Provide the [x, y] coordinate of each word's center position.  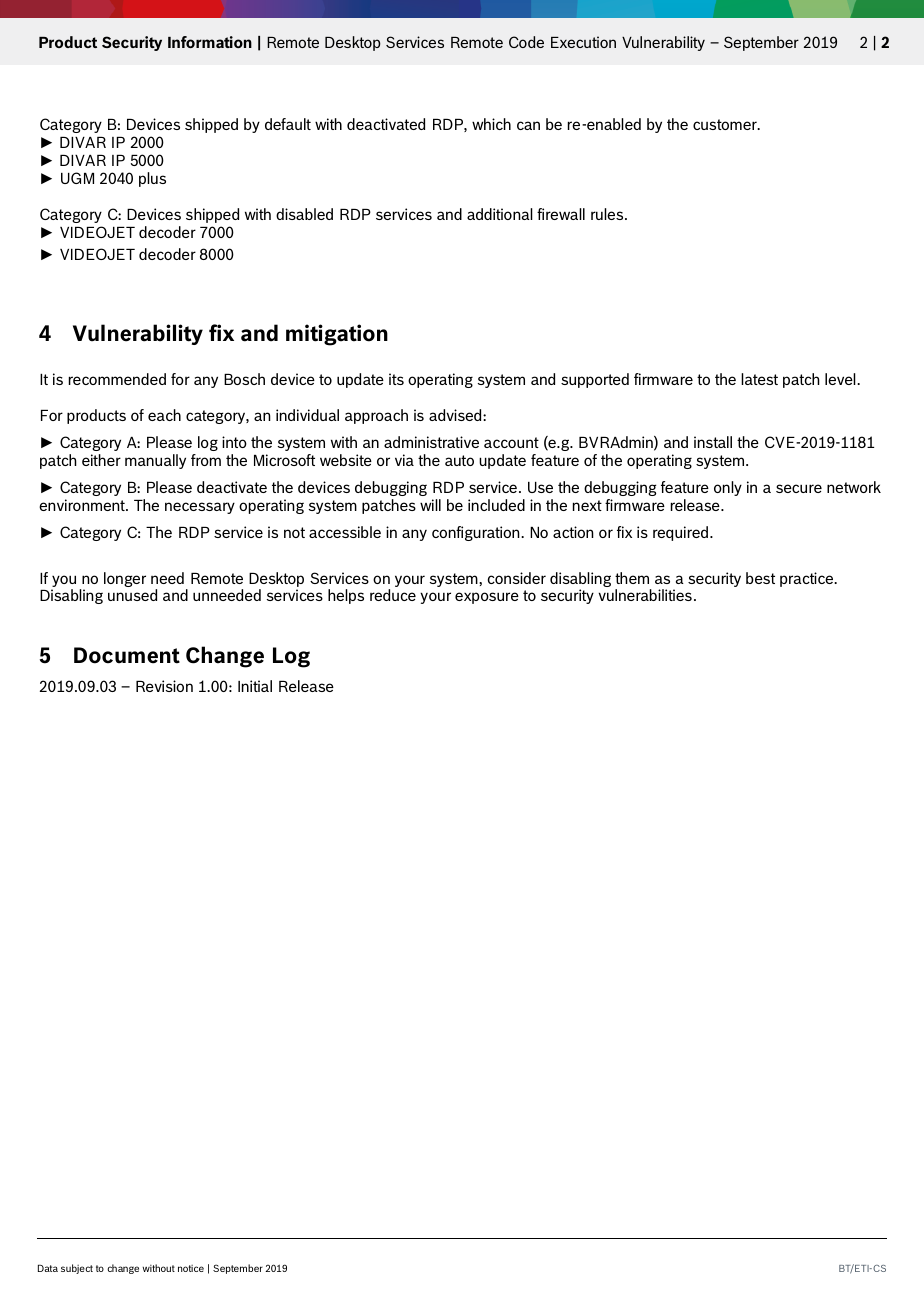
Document [127, 655]
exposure [487, 598]
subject [77, 1269]
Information [210, 42]
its [396, 379]
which [491, 124]
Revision [164, 686]
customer [726, 124]
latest [759, 379]
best [760, 578]
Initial [255, 686]
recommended [117, 379]
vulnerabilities [645, 595]
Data [48, 1268]
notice [191, 1268]
